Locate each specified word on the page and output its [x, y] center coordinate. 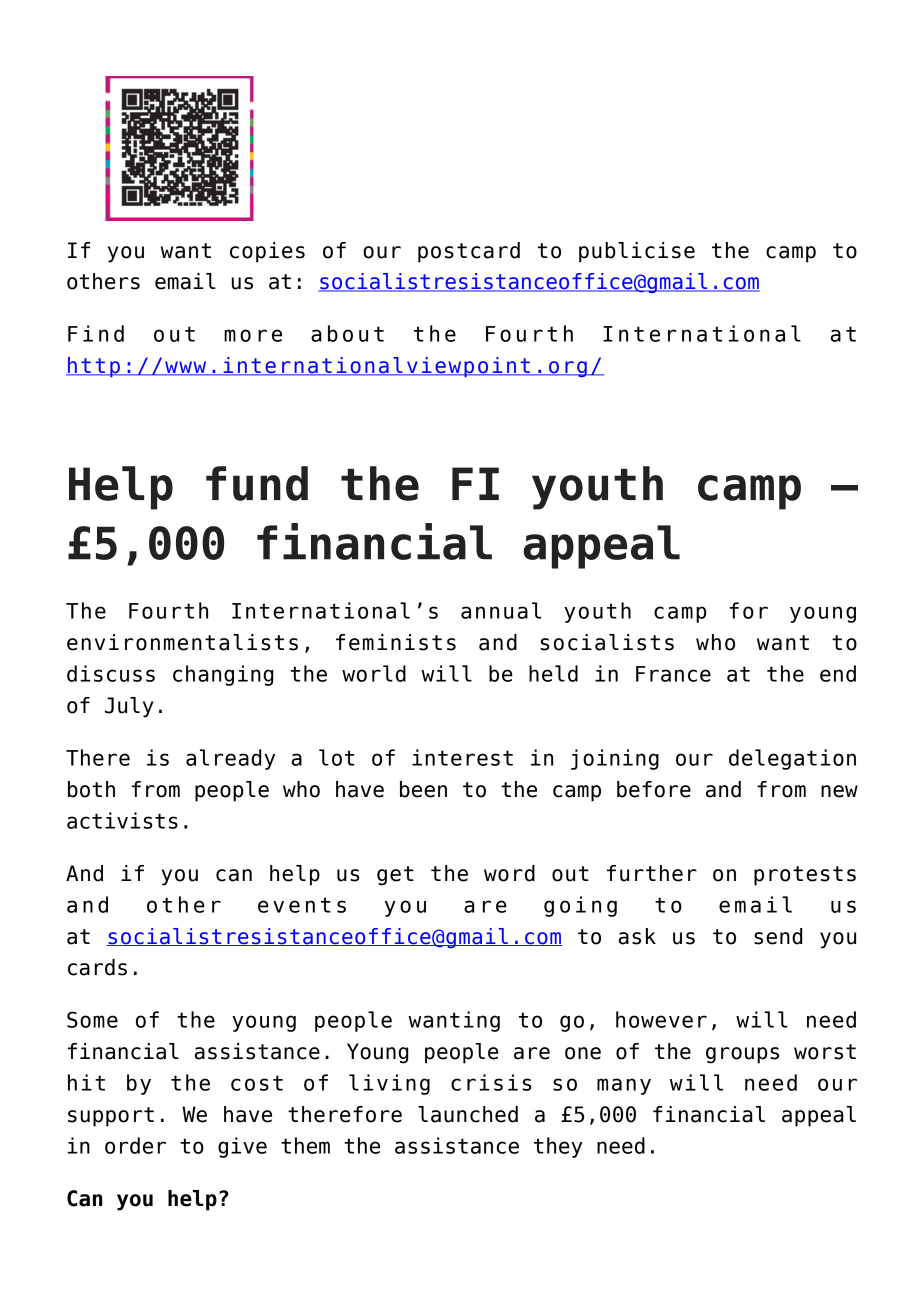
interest [462, 757]
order [135, 1145]
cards [97, 967]
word [509, 873]
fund [257, 483]
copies [267, 252]
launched [468, 1114]
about [347, 333]
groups [742, 1055]
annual [501, 610]
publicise [637, 252]
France [673, 674]
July [129, 707]
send [778, 936]
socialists [607, 642]
